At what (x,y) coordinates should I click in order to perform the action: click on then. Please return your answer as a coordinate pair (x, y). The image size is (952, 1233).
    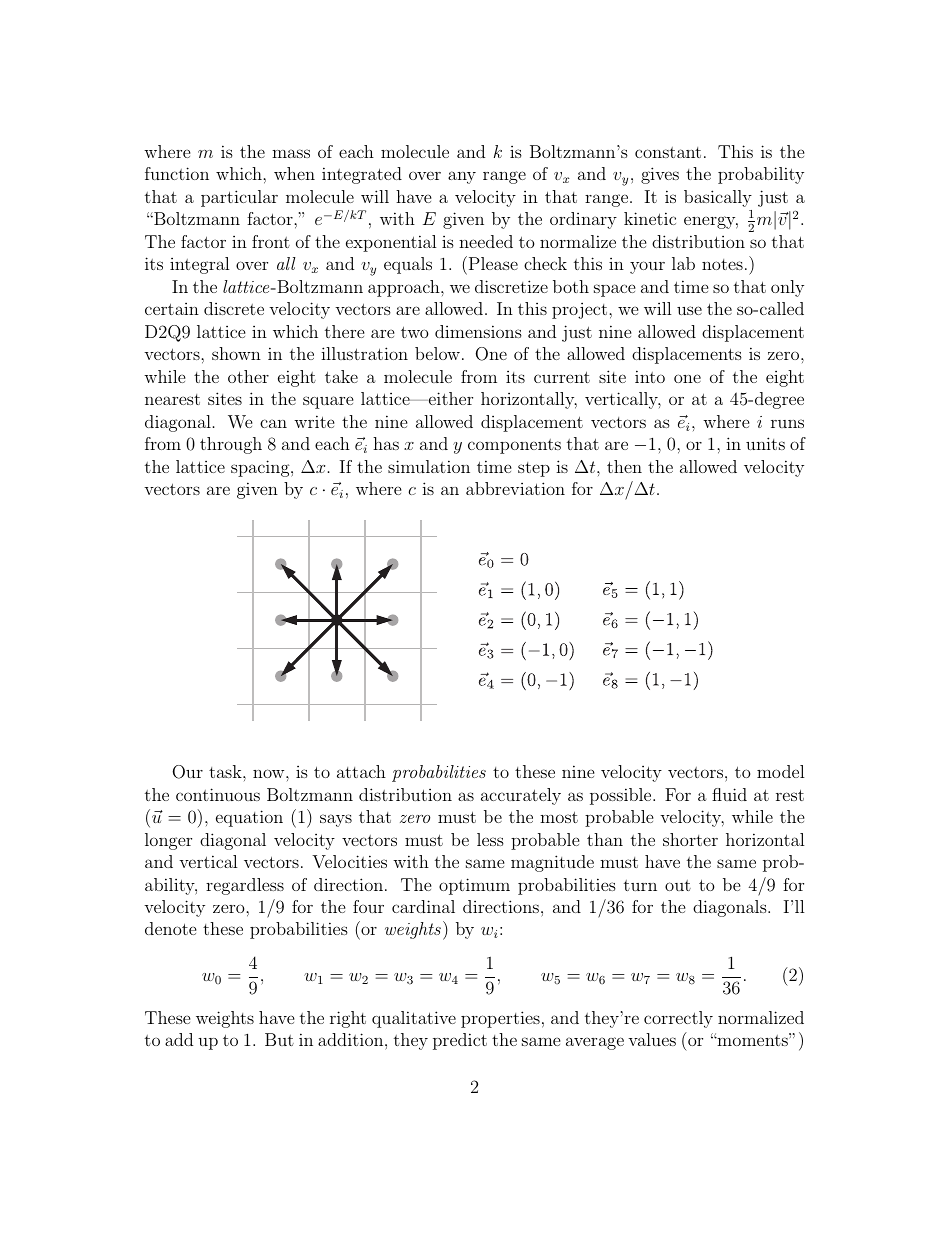
    Looking at the image, I should click on (624, 466).
